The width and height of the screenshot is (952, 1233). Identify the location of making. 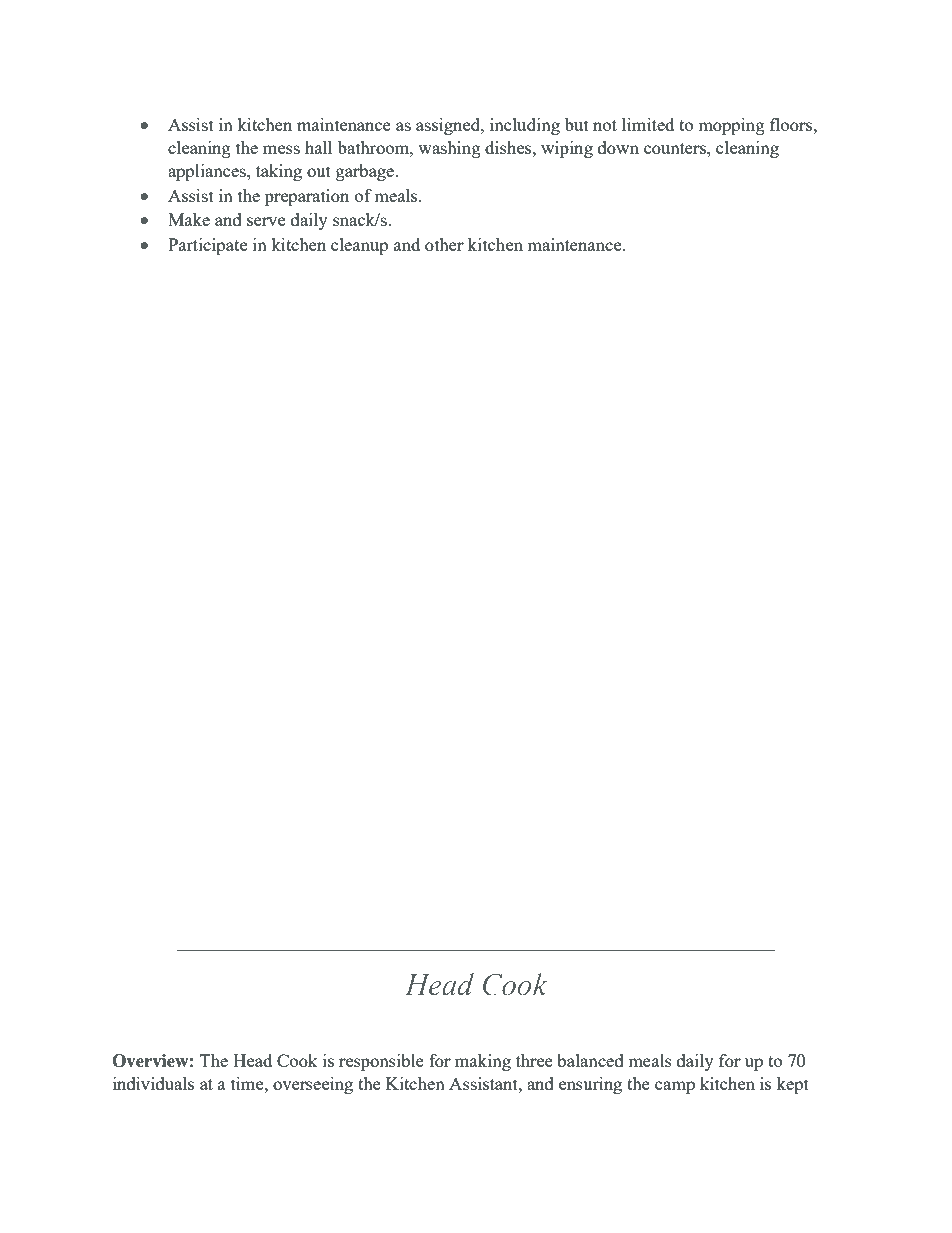
(483, 1062).
